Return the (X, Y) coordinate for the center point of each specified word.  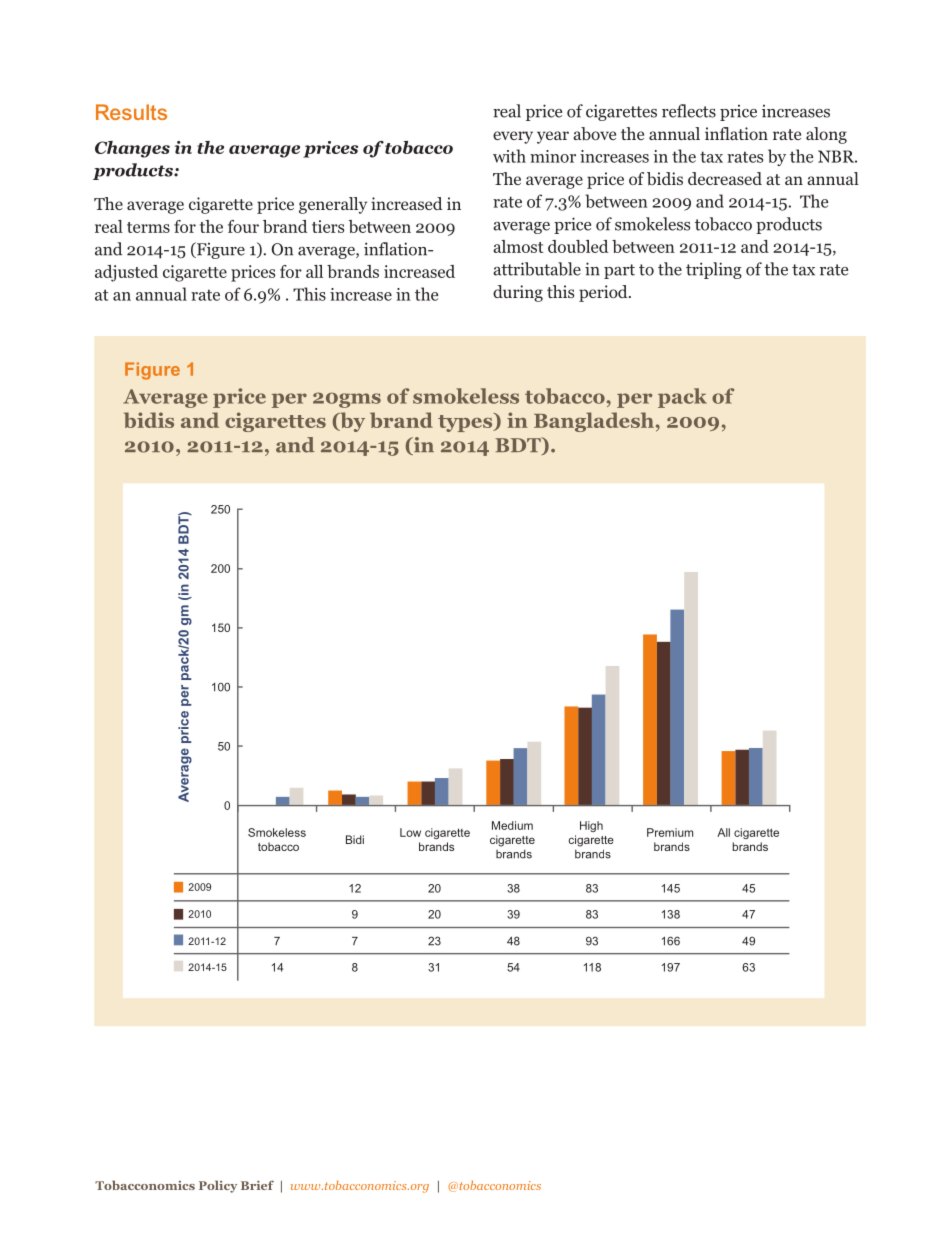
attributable (537, 269)
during (518, 293)
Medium (512, 825)
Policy (218, 1186)
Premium (670, 832)
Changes (132, 149)
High (591, 826)
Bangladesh (594, 422)
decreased (725, 178)
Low (410, 832)
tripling (714, 270)
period (604, 293)
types (466, 422)
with (509, 156)
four (243, 226)
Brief (257, 1185)
